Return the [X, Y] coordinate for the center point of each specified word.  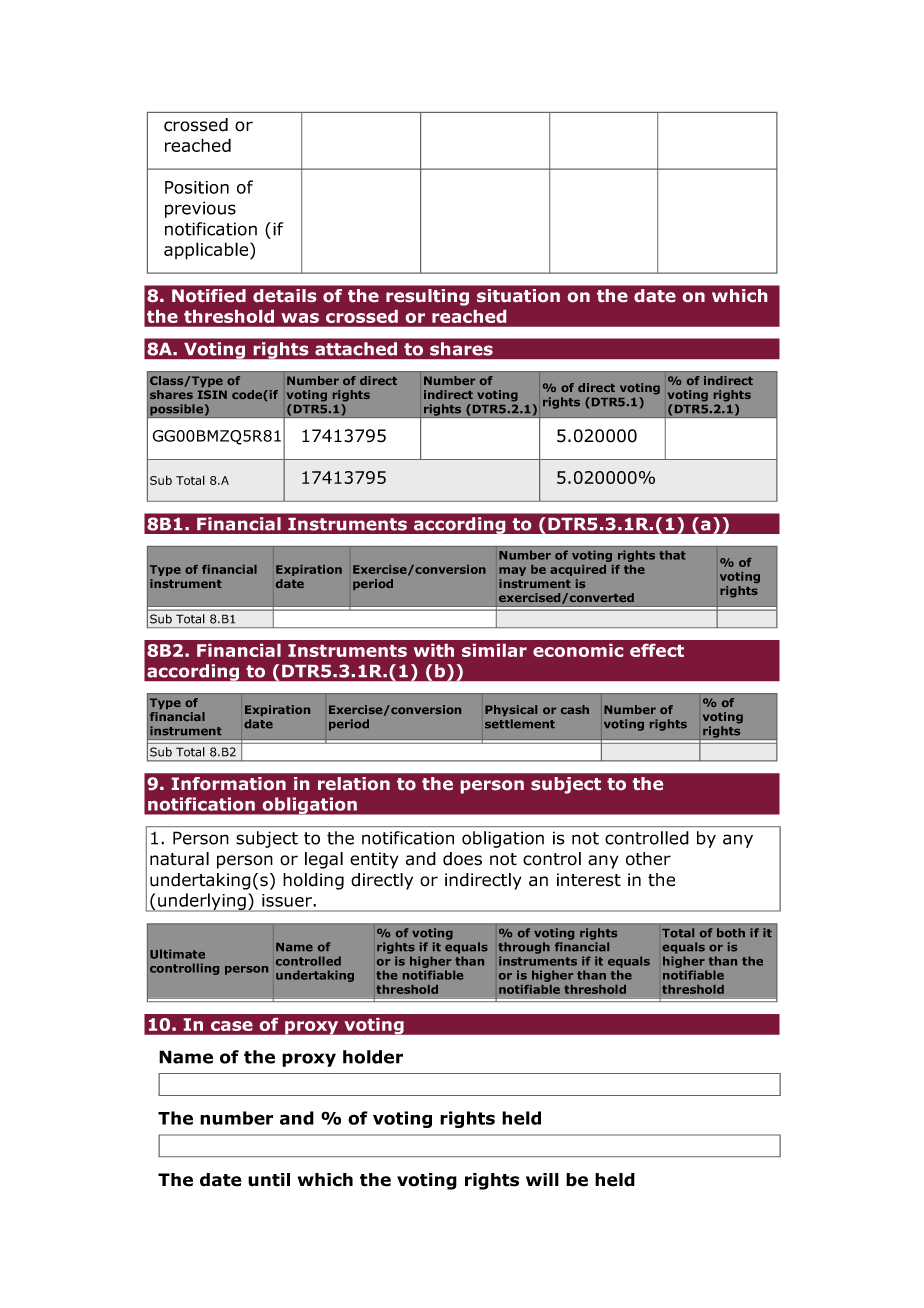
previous [200, 209]
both [731, 933]
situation [518, 295]
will [542, 1179]
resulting [427, 297]
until [269, 1180]
